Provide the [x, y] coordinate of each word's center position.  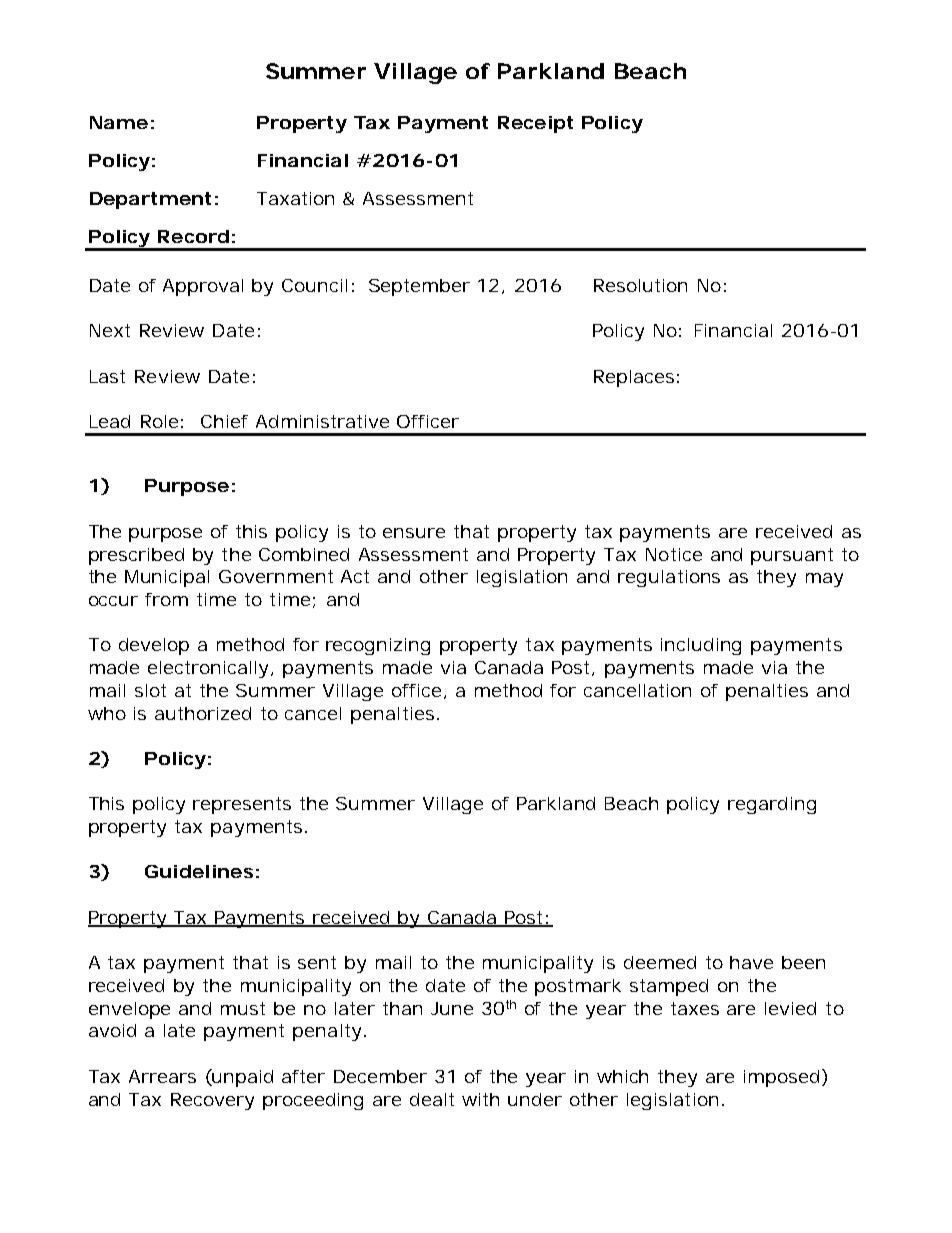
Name [119, 122]
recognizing [378, 646]
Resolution [640, 285]
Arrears [162, 1076]
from [166, 599]
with [480, 1099]
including [701, 646]
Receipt [535, 124]
